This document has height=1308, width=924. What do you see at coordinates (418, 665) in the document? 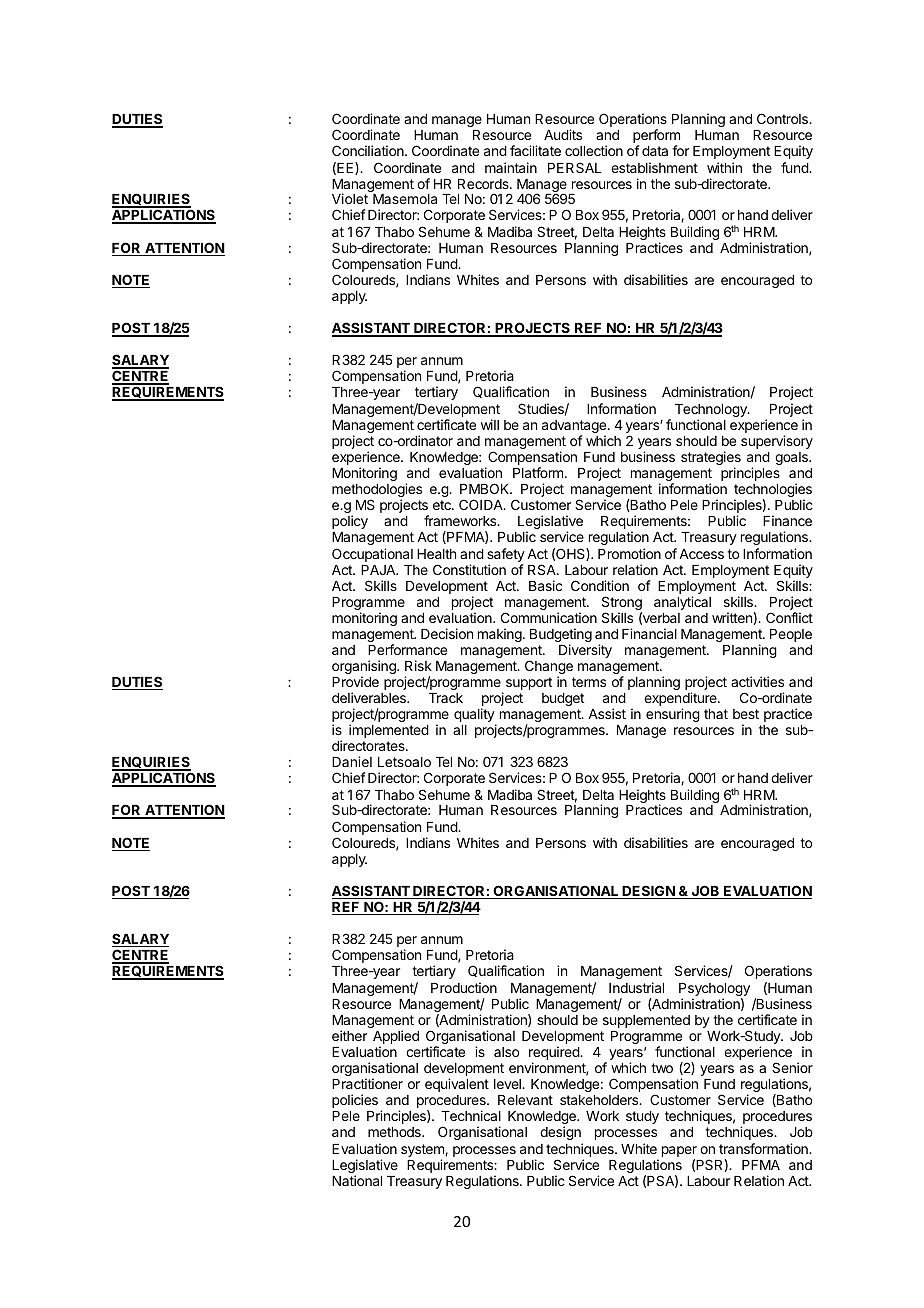
I see `Risk` at bounding box center [418, 665].
